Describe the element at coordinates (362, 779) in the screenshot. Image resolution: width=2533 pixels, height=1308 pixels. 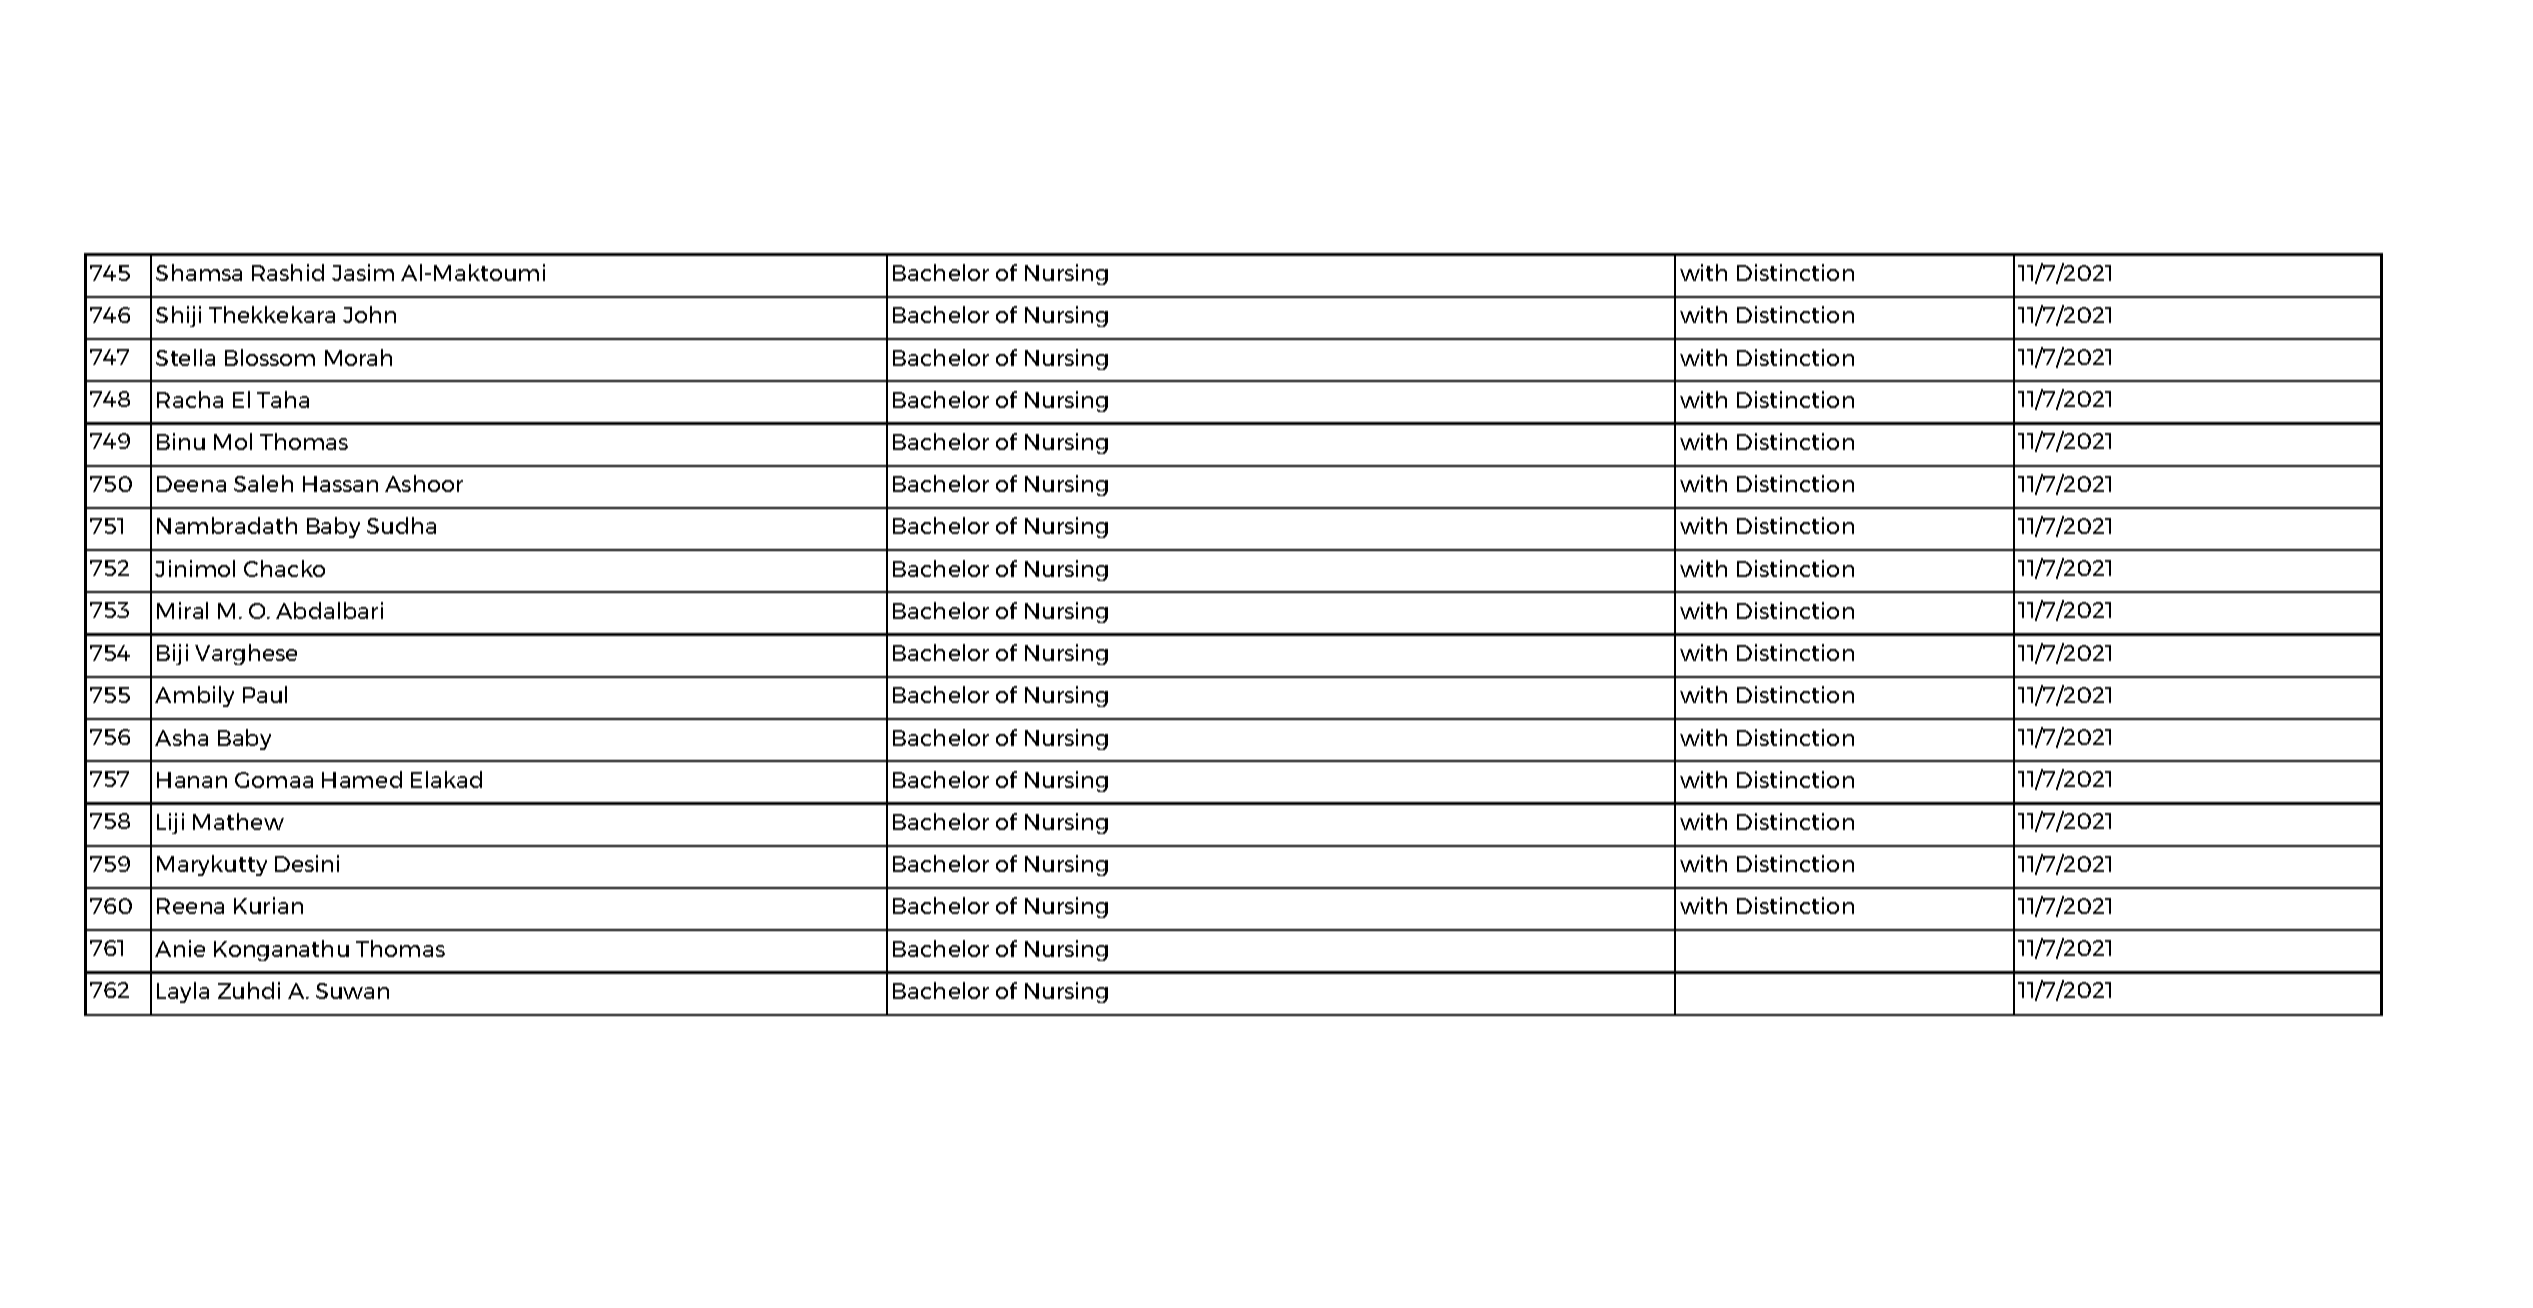
I see `Hamed` at that location.
